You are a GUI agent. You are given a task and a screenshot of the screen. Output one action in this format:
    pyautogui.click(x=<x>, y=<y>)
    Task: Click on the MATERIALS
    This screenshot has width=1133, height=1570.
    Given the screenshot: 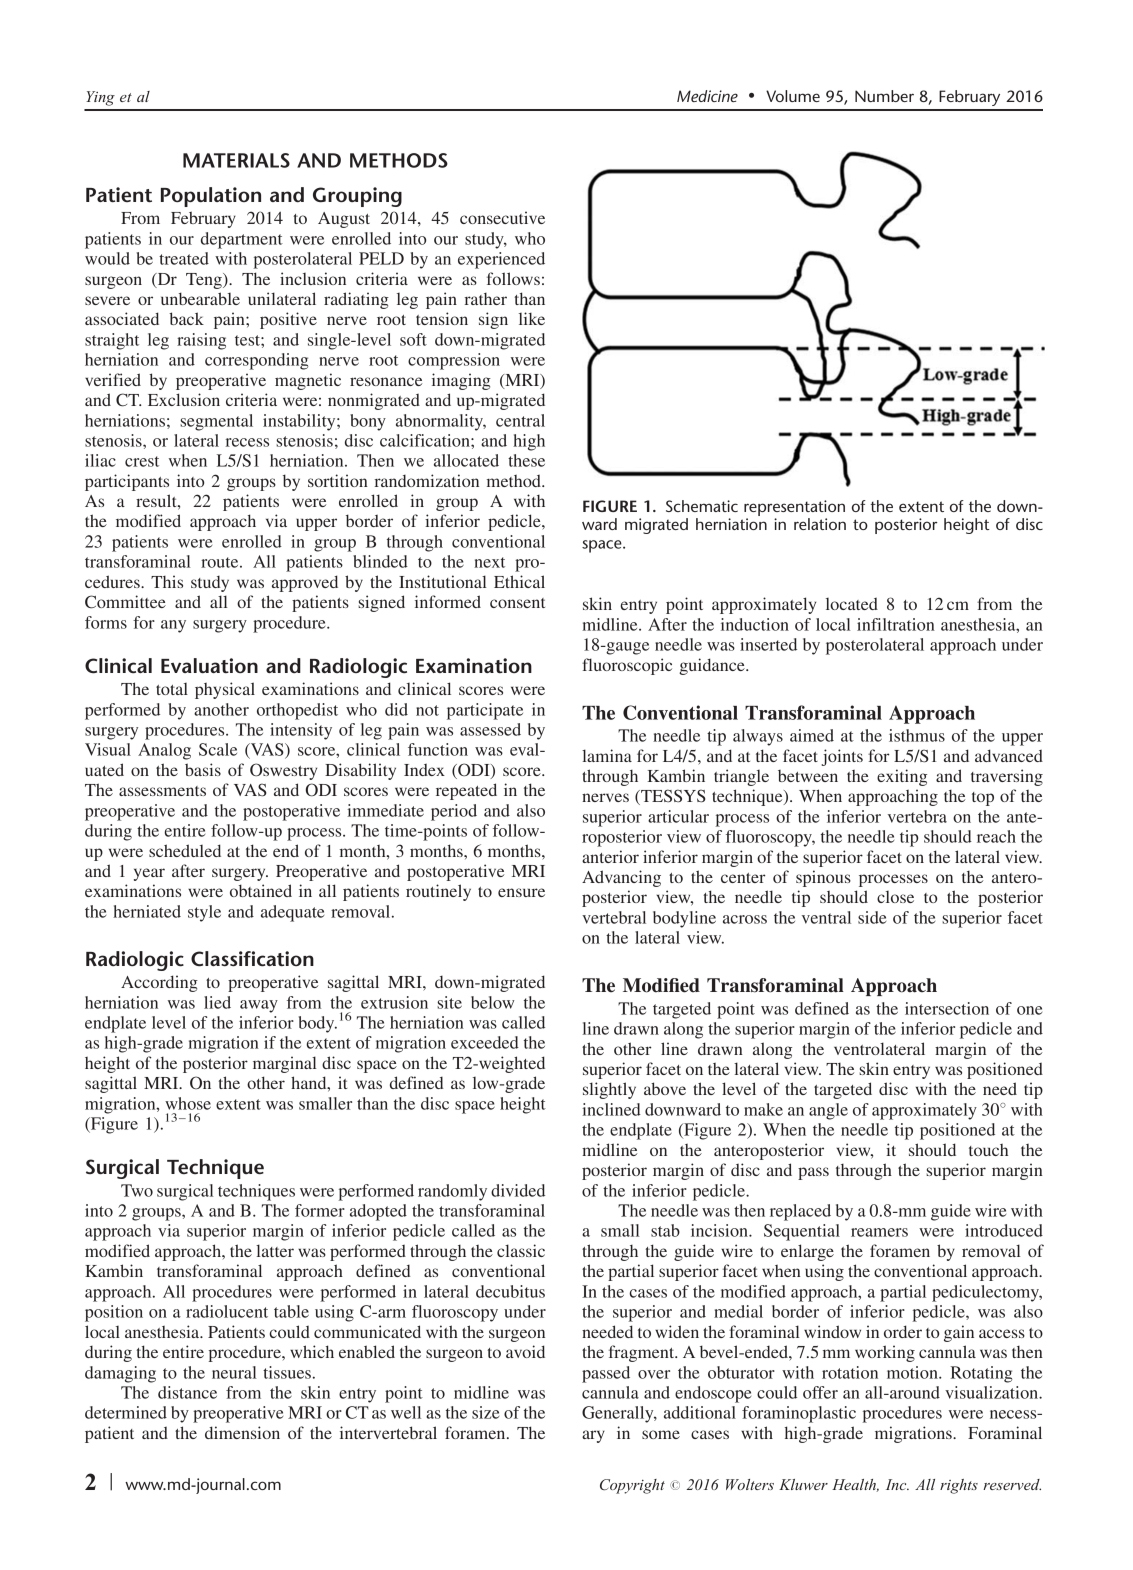 What is the action you would take?
    pyautogui.click(x=236, y=160)
